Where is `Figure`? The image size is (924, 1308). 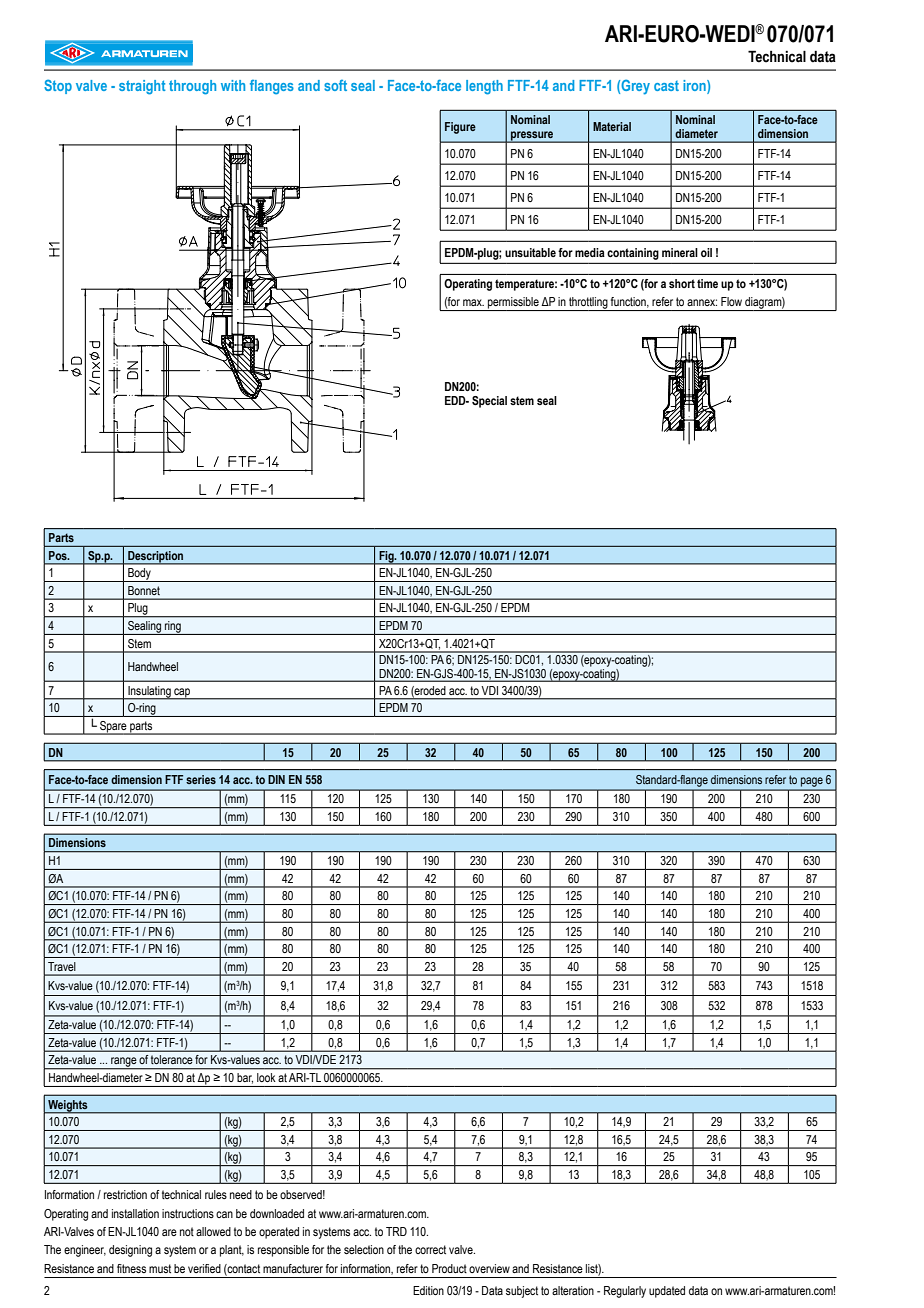
Figure is located at coordinates (460, 128).
